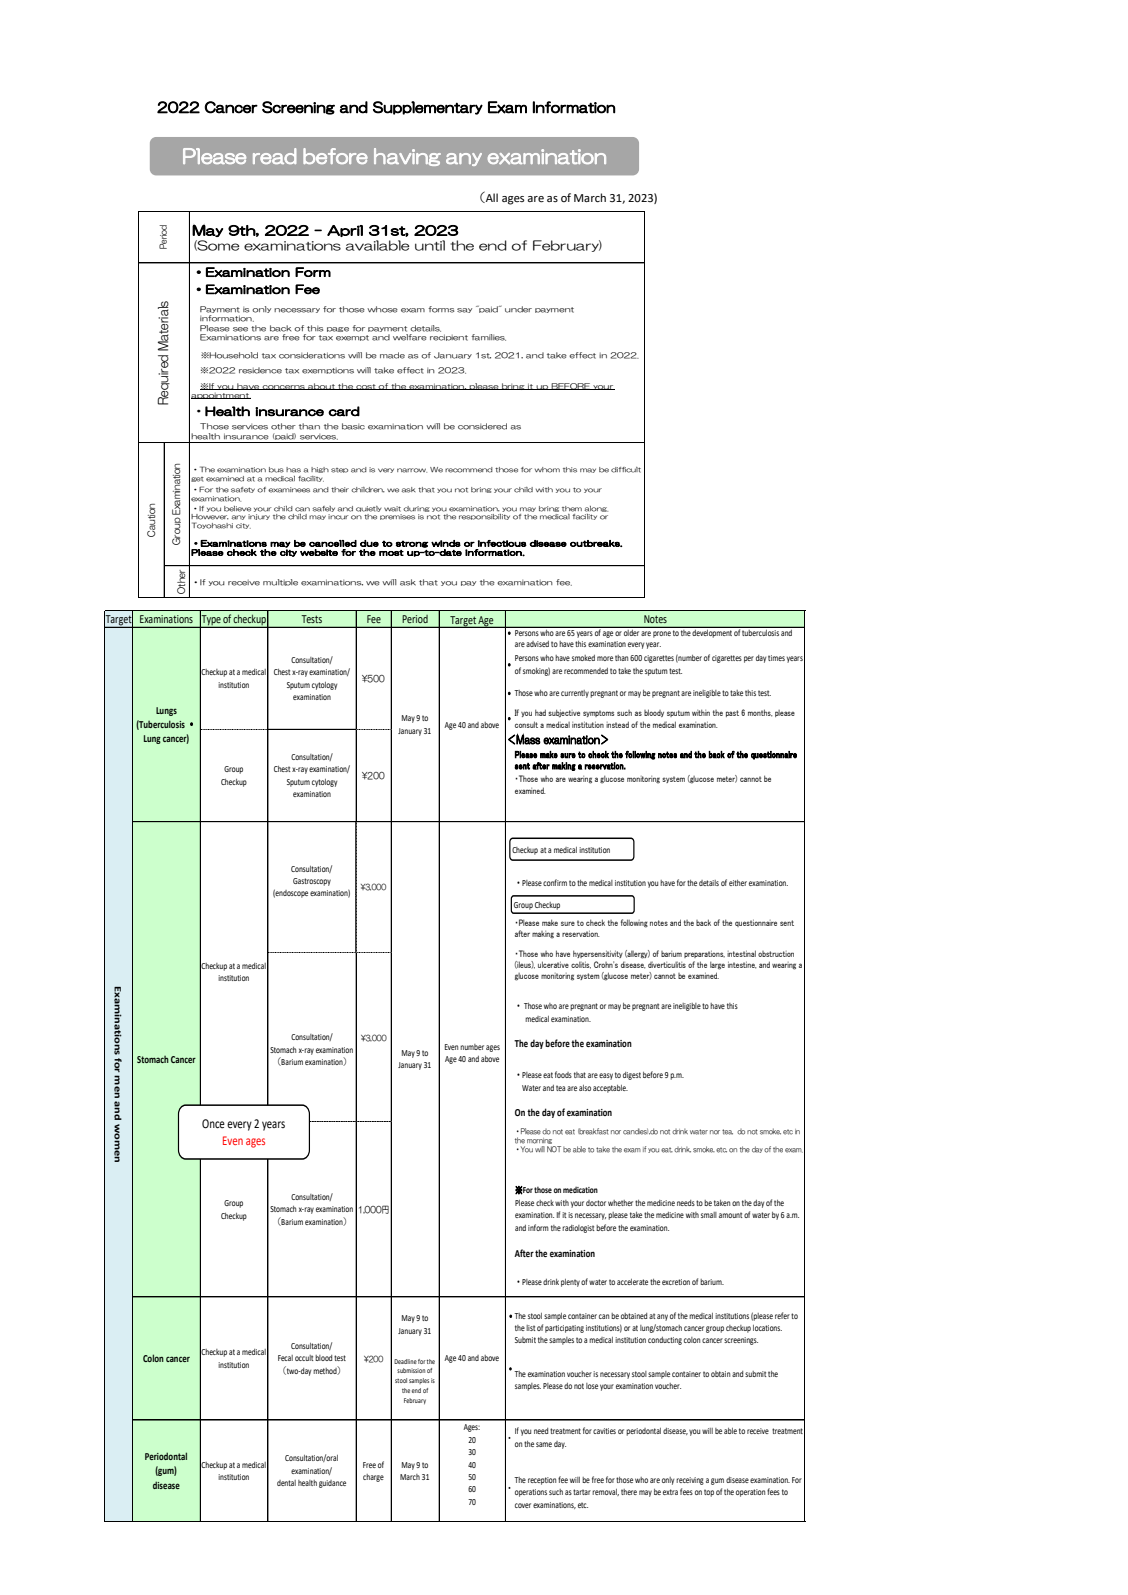 This screenshot has height=1595, width=1128. Describe the element at coordinates (518, 309) in the screenshot. I see `under` at that location.
